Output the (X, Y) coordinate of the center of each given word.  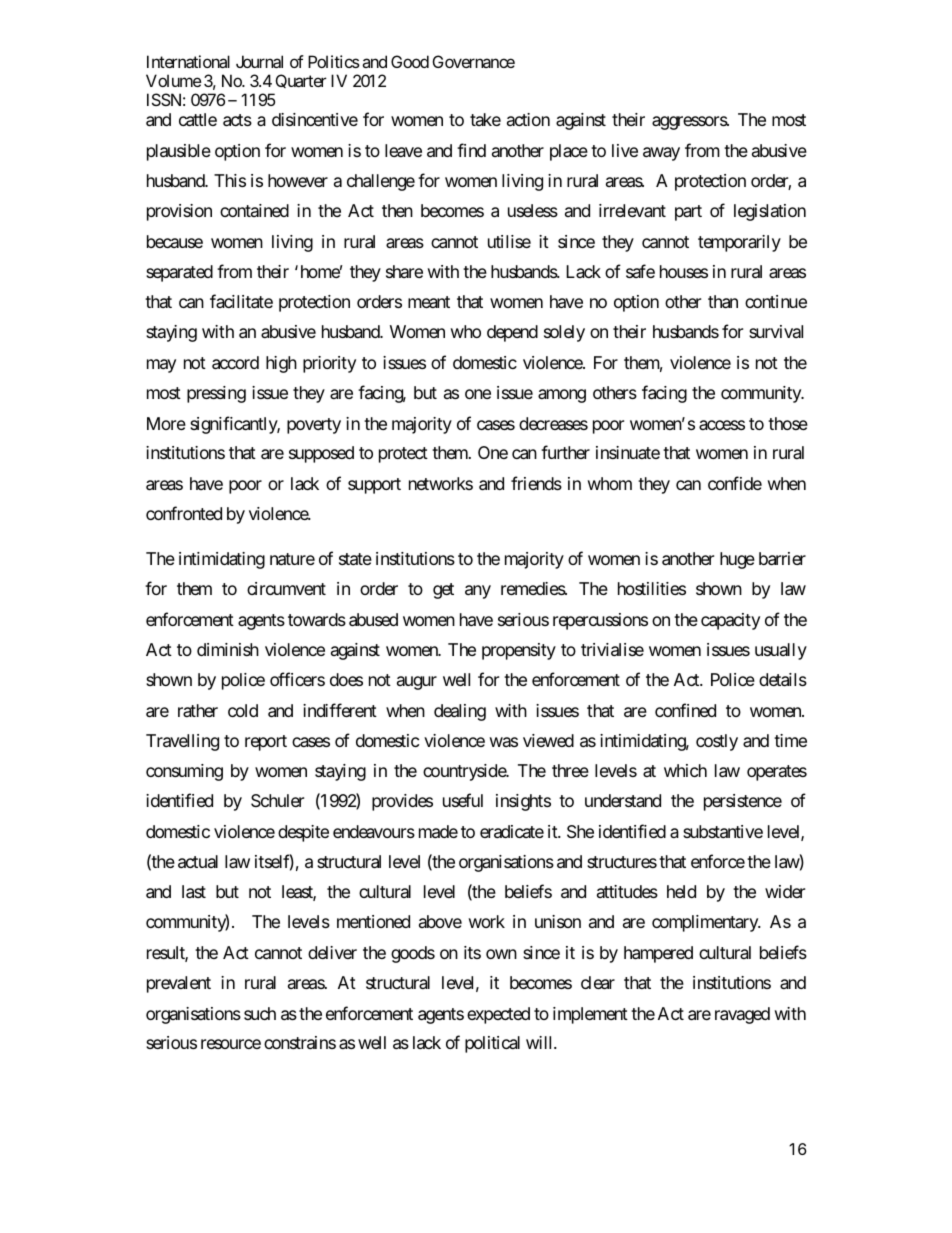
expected (498, 1015)
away (661, 154)
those (788, 423)
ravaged (742, 1015)
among (562, 396)
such (260, 1013)
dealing (460, 712)
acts (237, 120)
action (528, 119)
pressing (216, 394)
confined (685, 710)
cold (243, 710)
